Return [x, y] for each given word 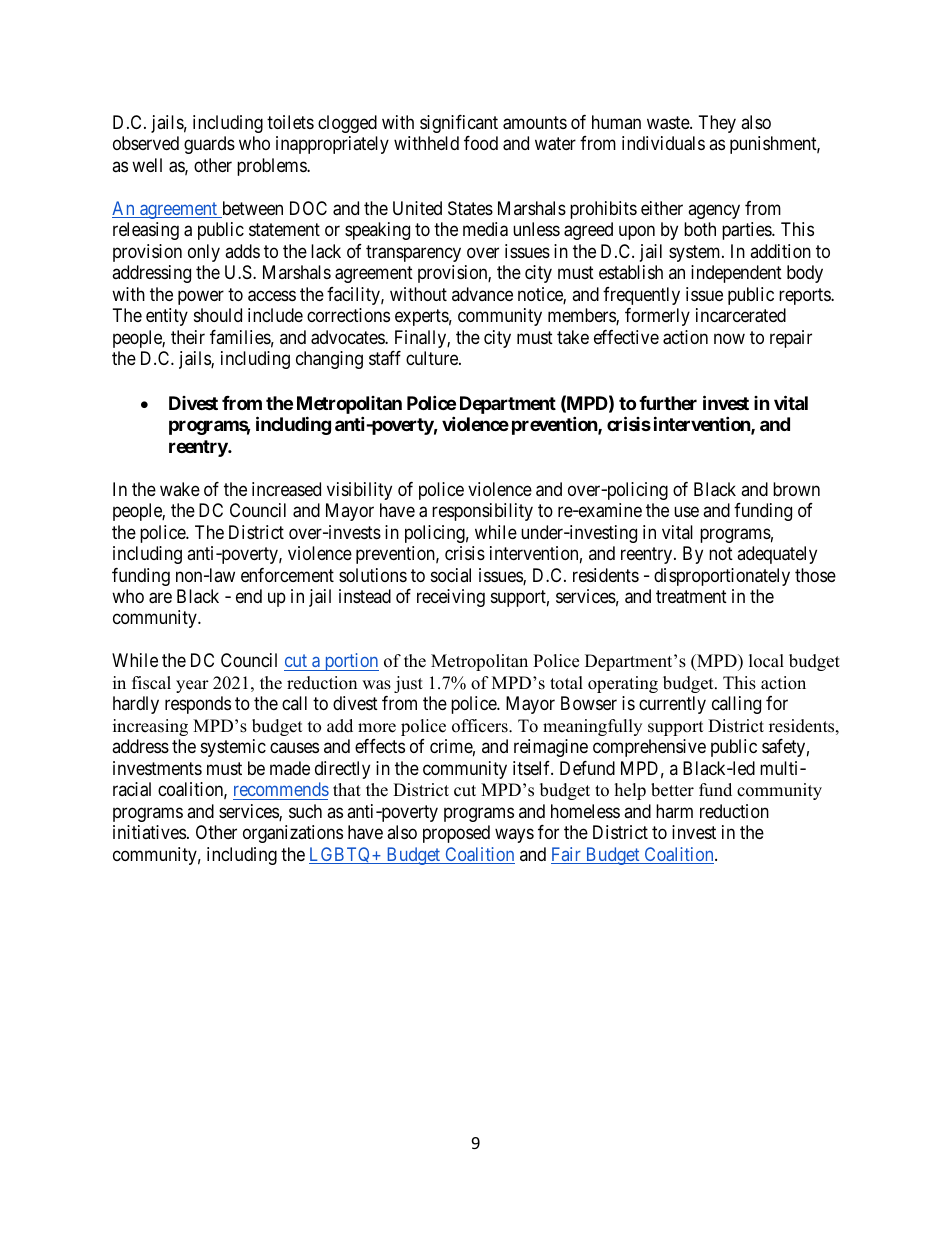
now [729, 338]
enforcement [287, 575]
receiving [451, 598]
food [481, 143]
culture [433, 358]
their [188, 337]
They [717, 124]
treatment [691, 597]
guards [209, 145]
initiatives [149, 832]
